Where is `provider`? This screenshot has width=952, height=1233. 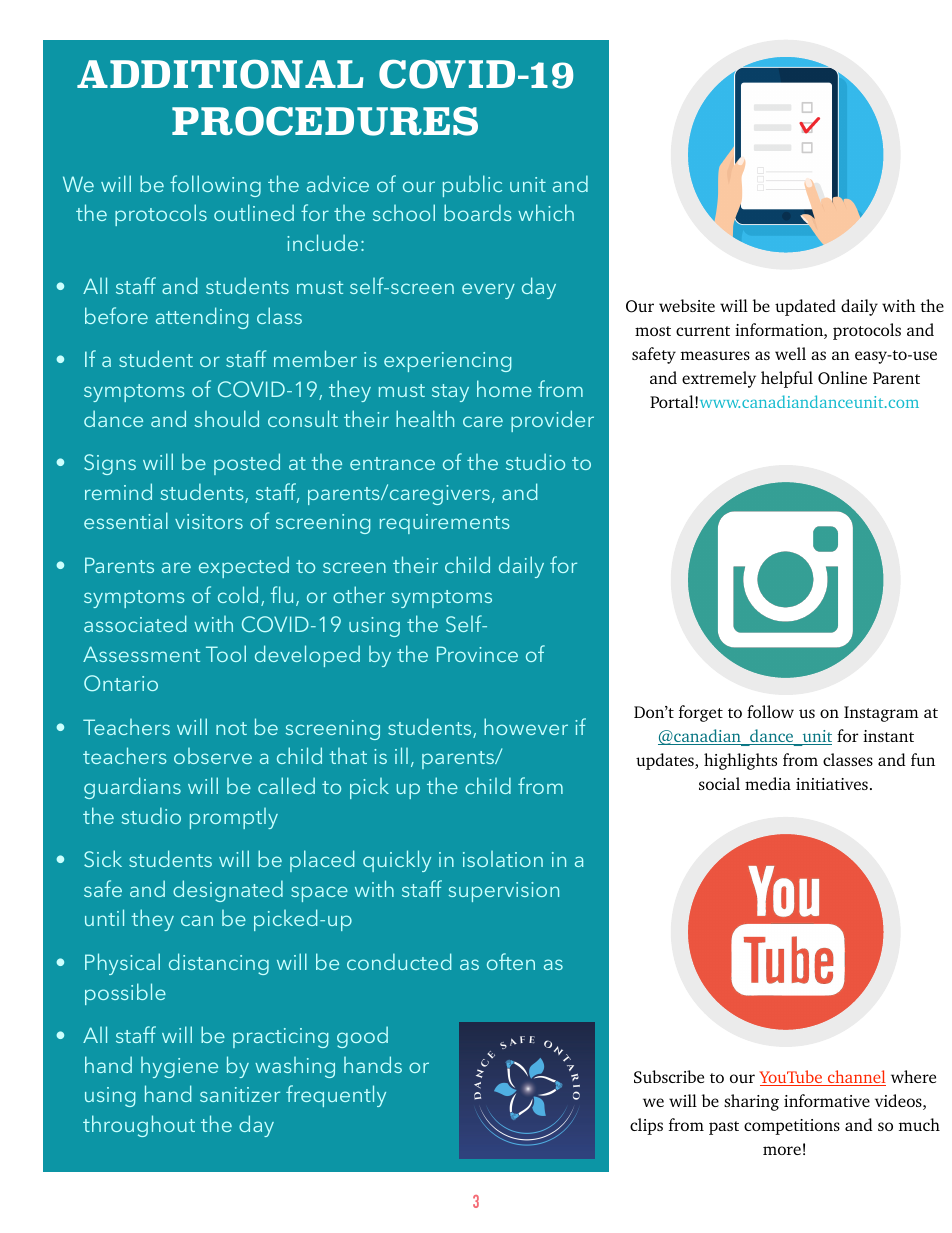
provider is located at coordinates (552, 421).
